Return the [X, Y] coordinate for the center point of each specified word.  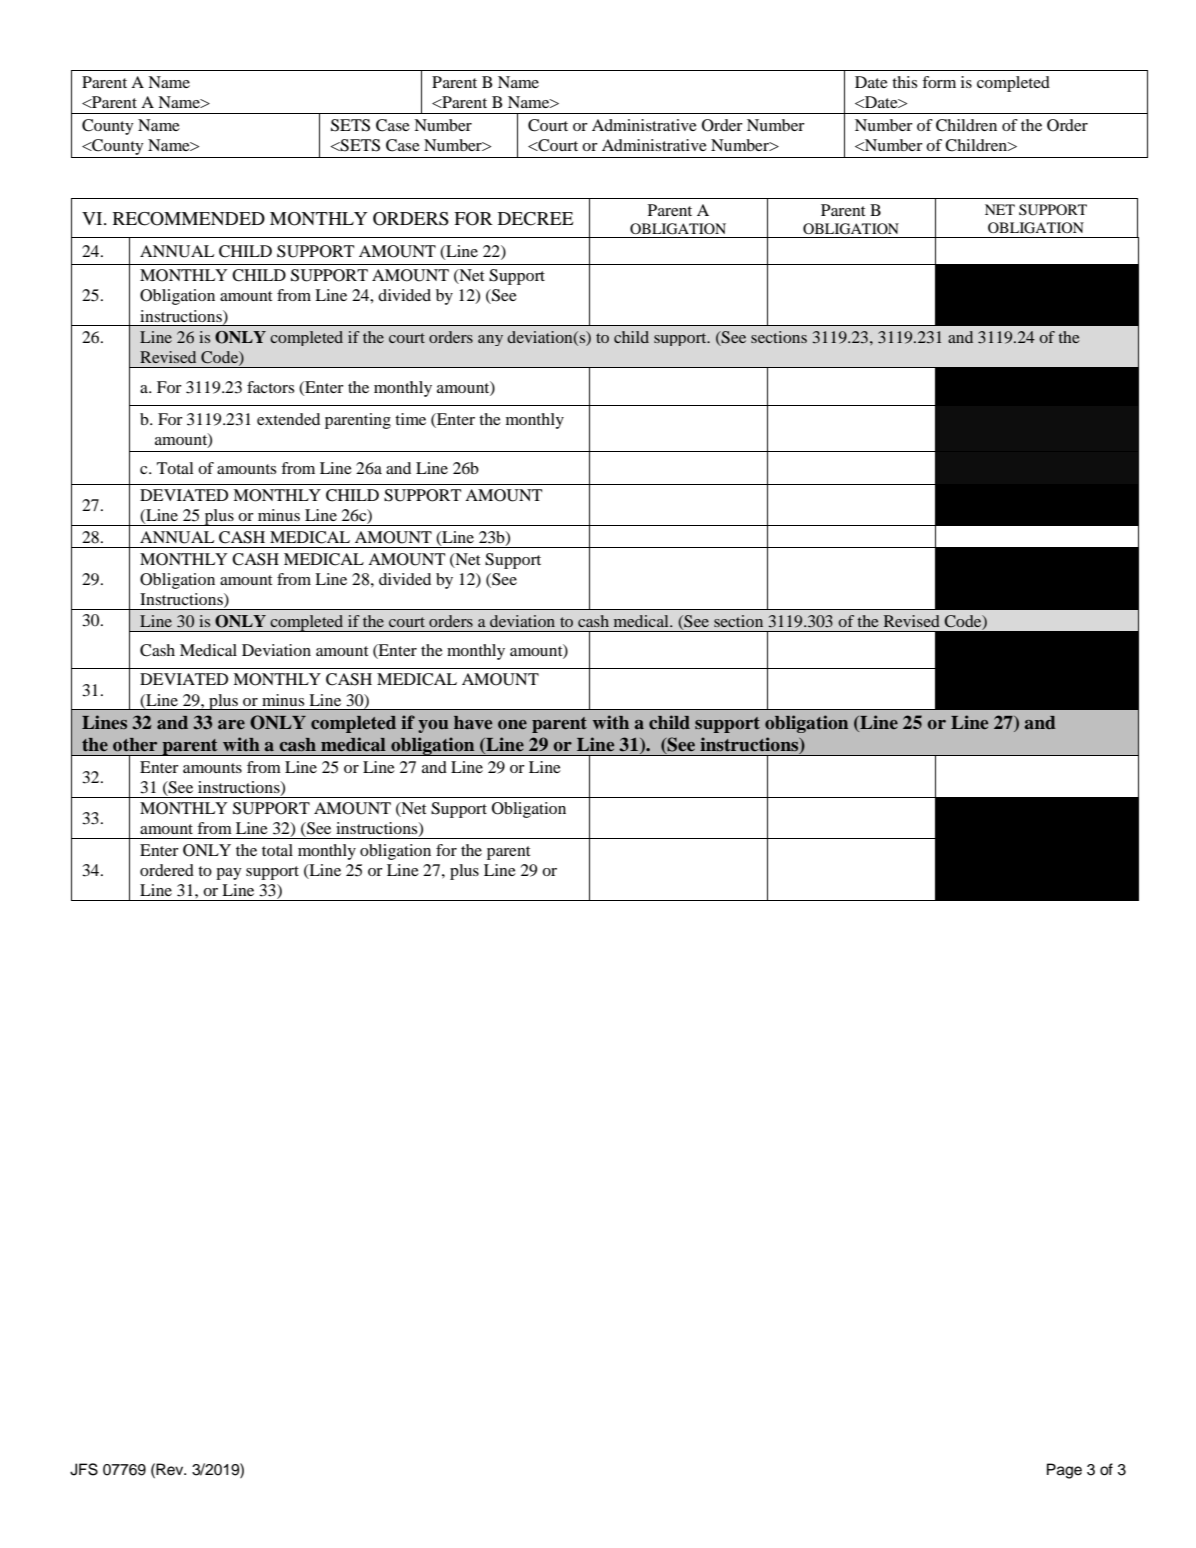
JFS [84, 1469]
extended [288, 419]
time [410, 419]
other [135, 745]
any [490, 340]
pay [229, 874]
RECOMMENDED [189, 219]
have [473, 722]
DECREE [536, 219]
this [904, 82]
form [939, 82]
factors [270, 387]
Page [1064, 1471]
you [433, 726]
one [512, 725]
